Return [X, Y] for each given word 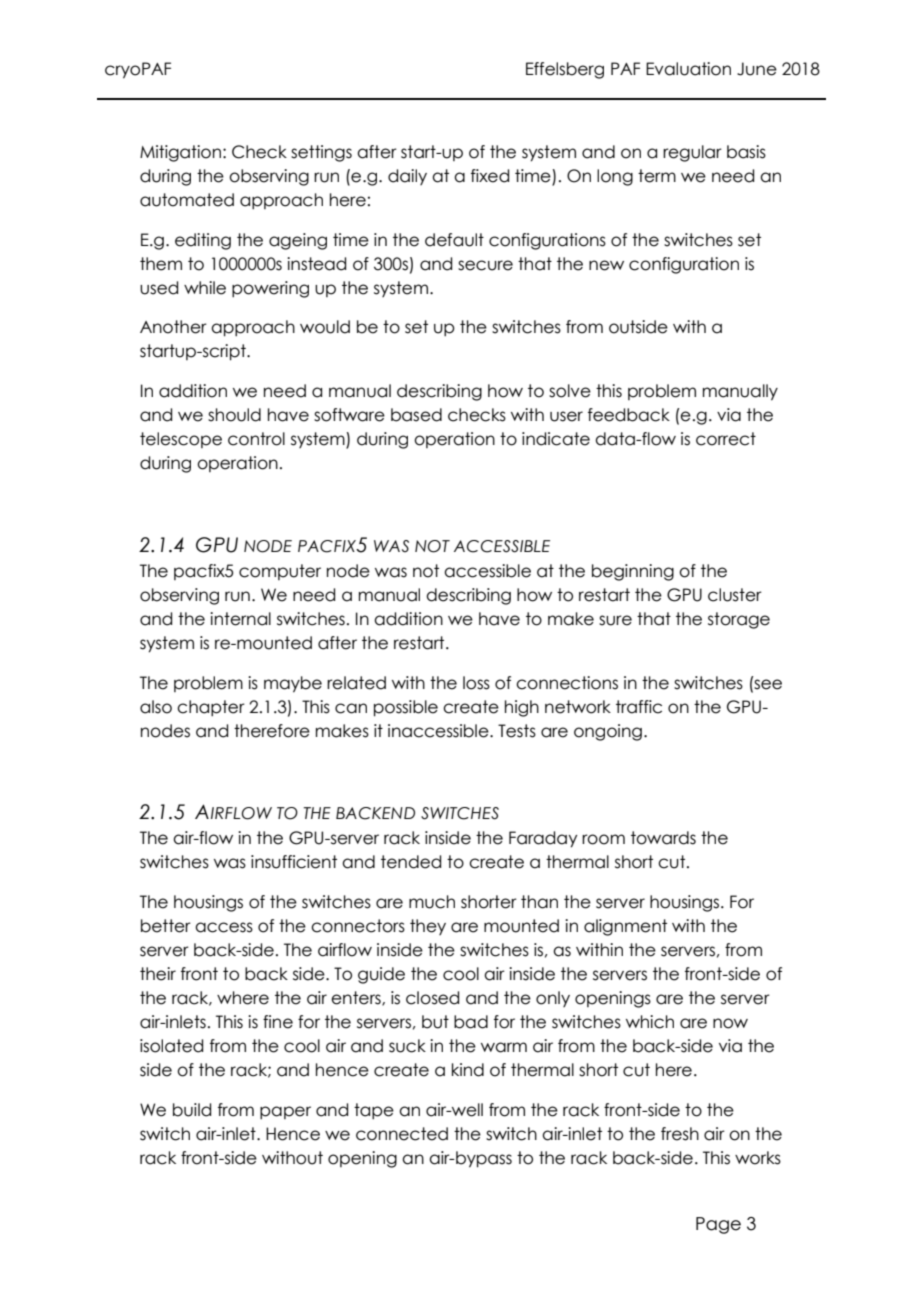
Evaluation [688, 69]
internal [240, 619]
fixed [490, 176]
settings [321, 153]
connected [402, 1134]
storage [739, 620]
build [192, 1110]
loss [476, 683]
